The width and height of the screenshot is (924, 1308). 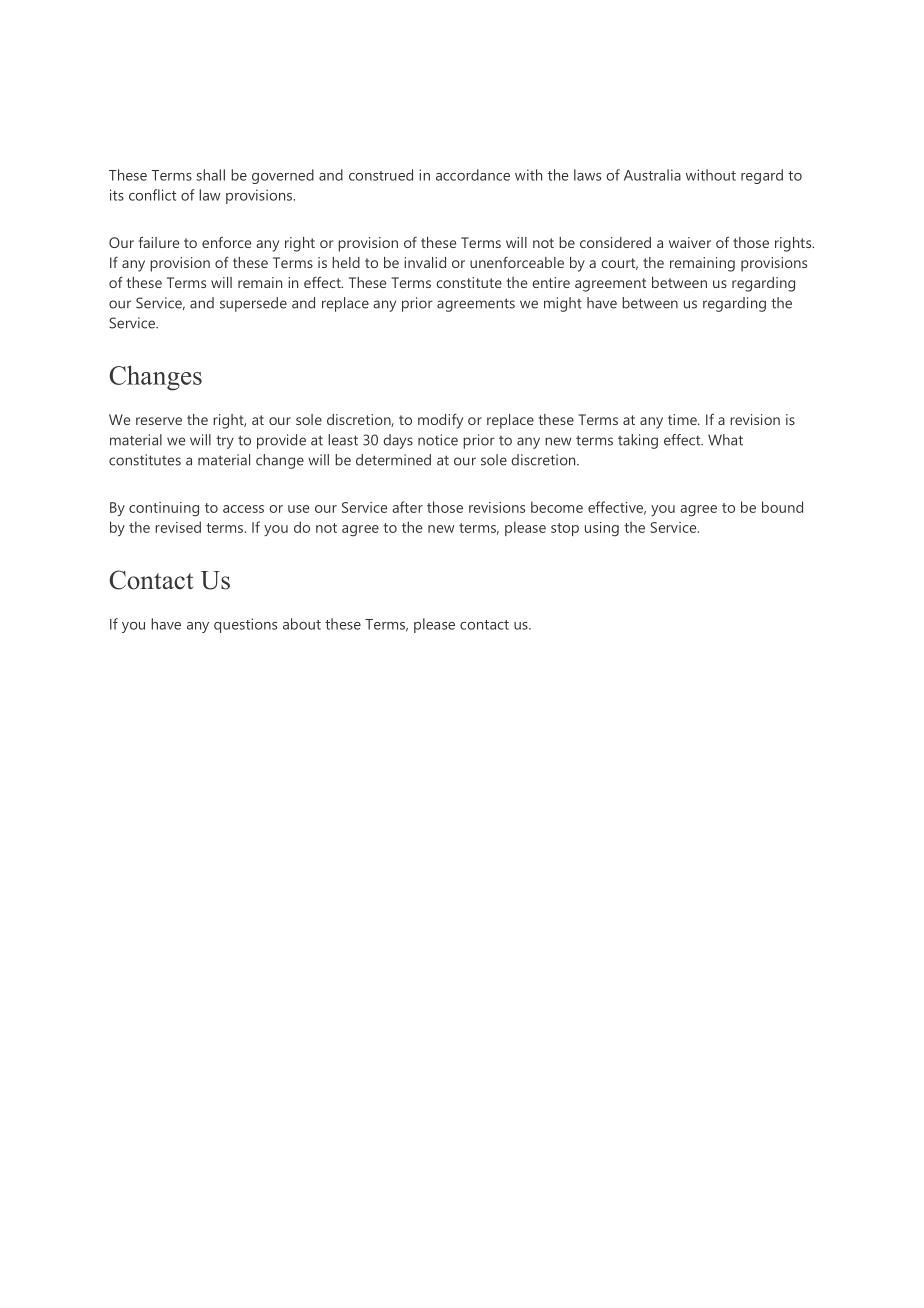 What do you see at coordinates (652, 175) in the screenshot?
I see `Australia` at bounding box center [652, 175].
